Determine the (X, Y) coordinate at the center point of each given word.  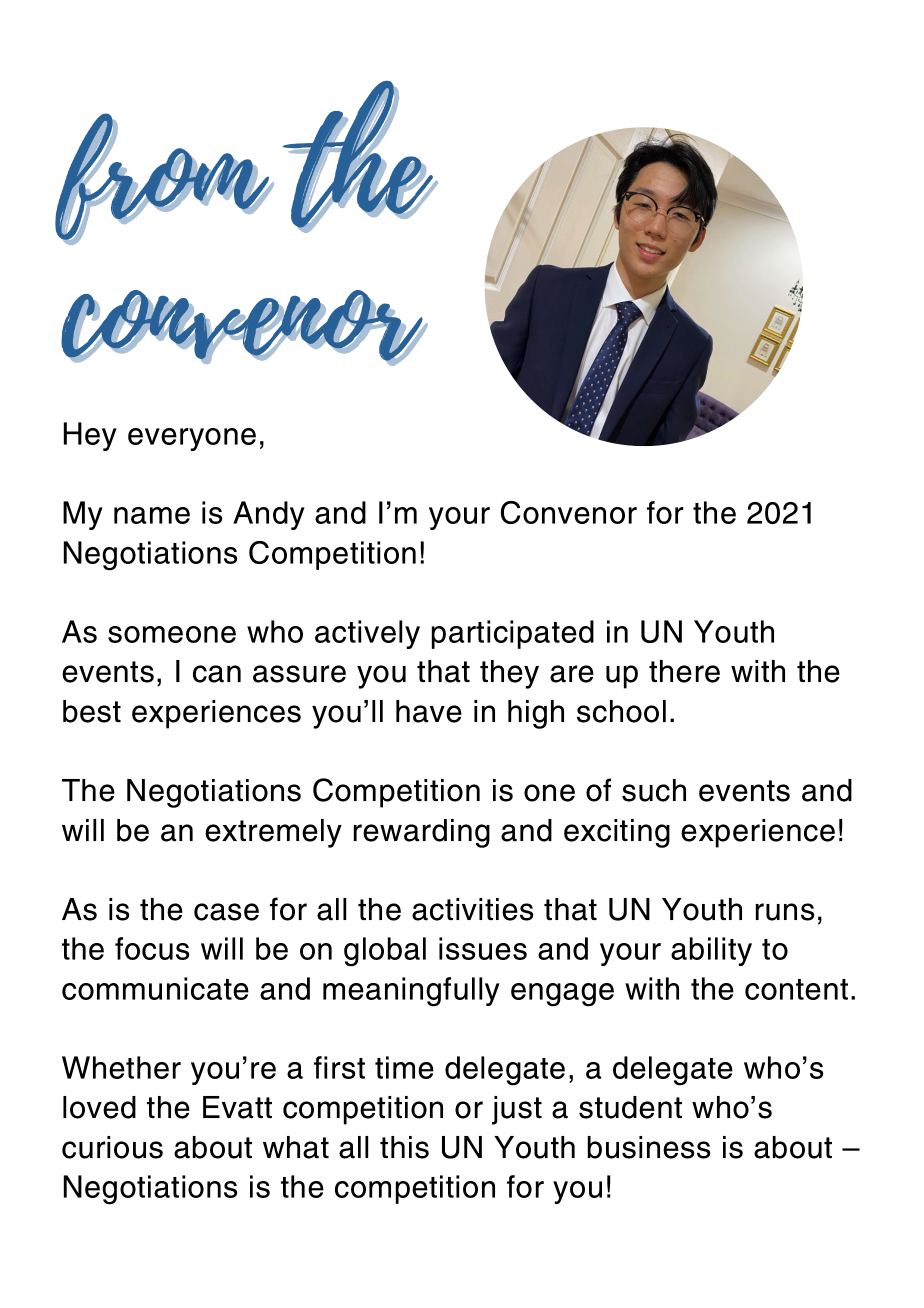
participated (513, 634)
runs (785, 912)
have (429, 711)
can (217, 674)
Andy (269, 515)
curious (112, 1147)
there (684, 671)
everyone (192, 439)
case (226, 912)
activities (472, 909)
